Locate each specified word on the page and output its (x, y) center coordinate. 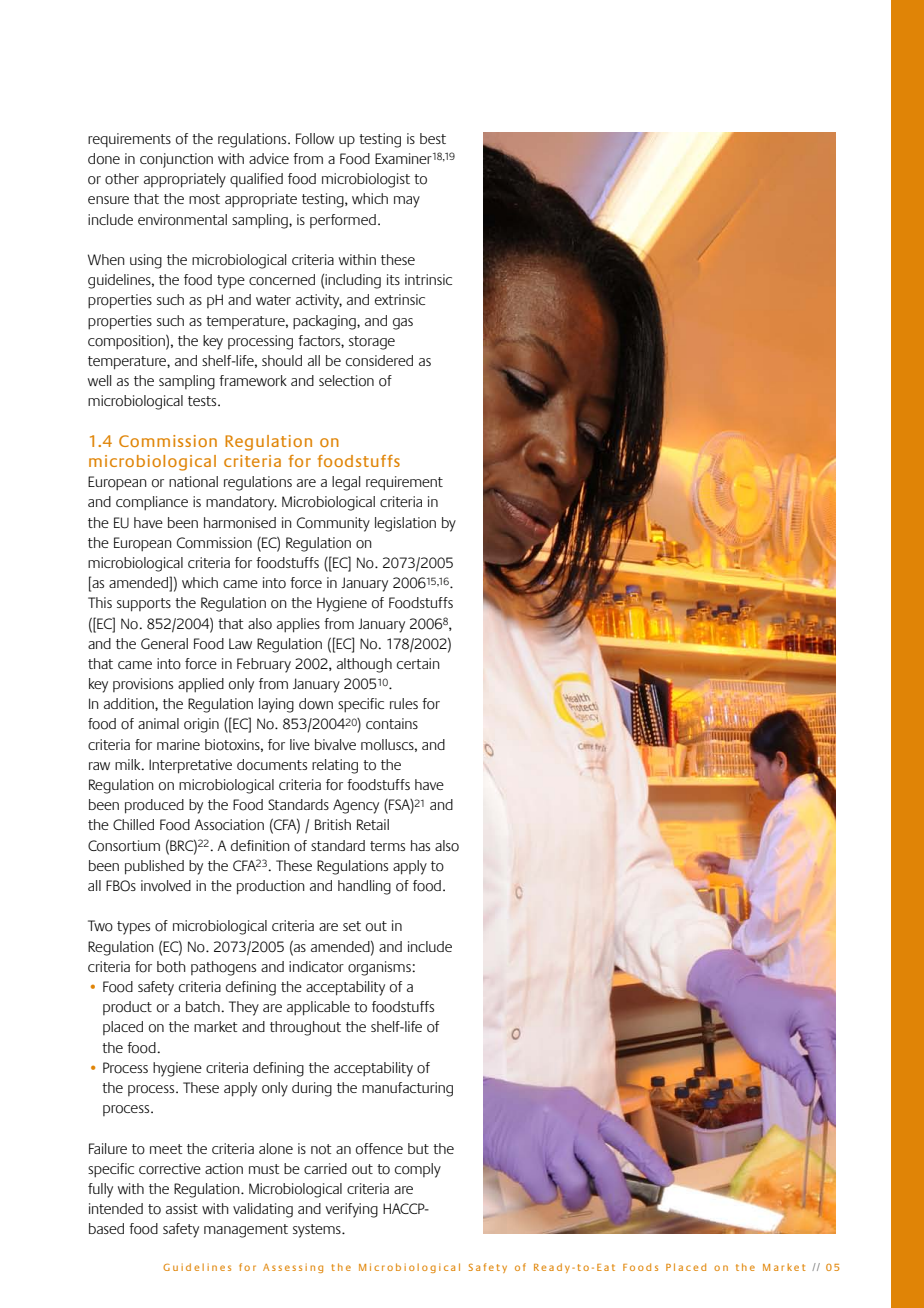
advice (269, 158)
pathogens (223, 968)
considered (379, 361)
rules (404, 703)
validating (263, 1210)
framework (253, 381)
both (171, 967)
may (407, 202)
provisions (143, 685)
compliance (152, 503)
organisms (379, 968)
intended (116, 1208)
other (122, 179)
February (264, 665)
